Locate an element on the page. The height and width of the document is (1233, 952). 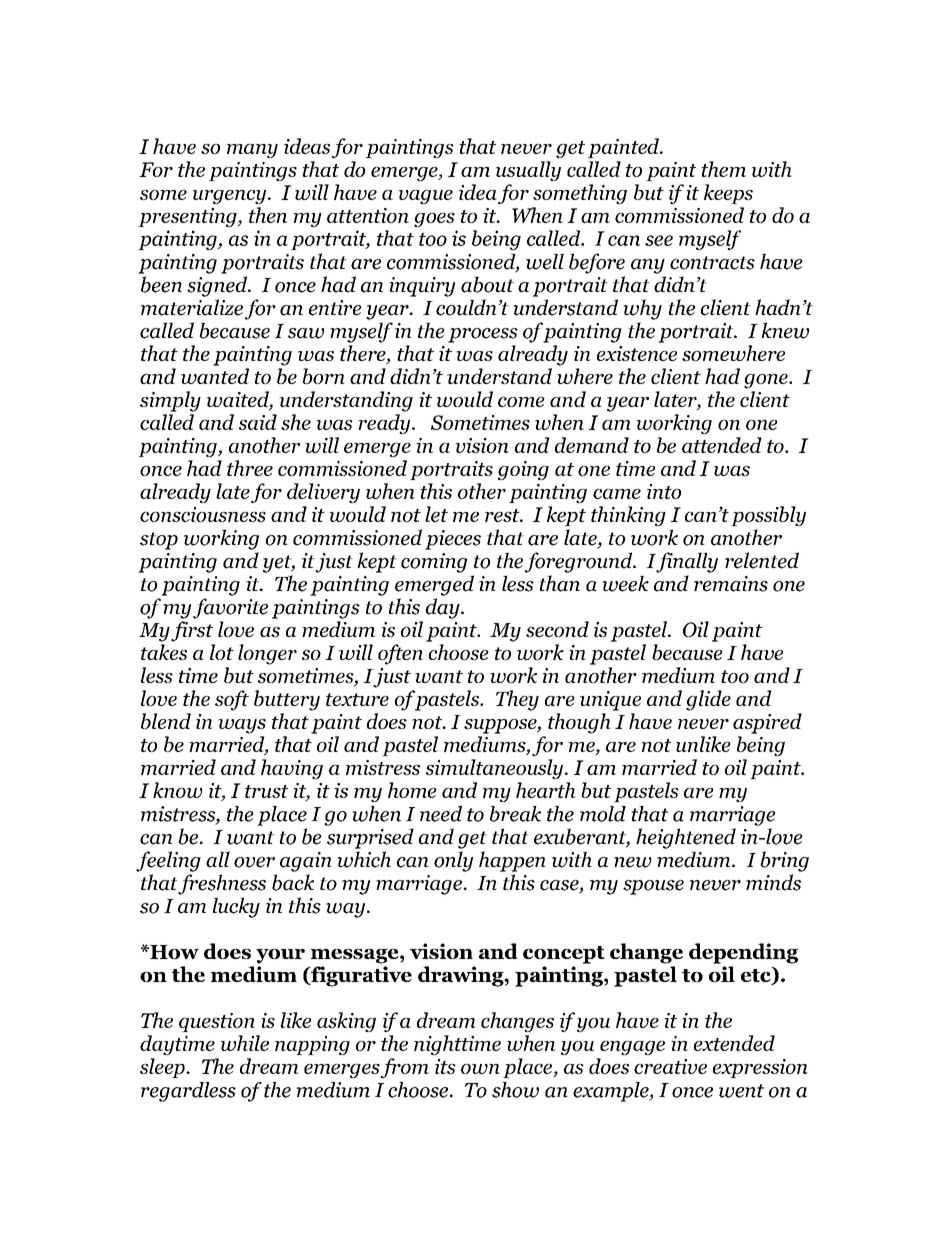
freshness is located at coordinates (222, 884).
